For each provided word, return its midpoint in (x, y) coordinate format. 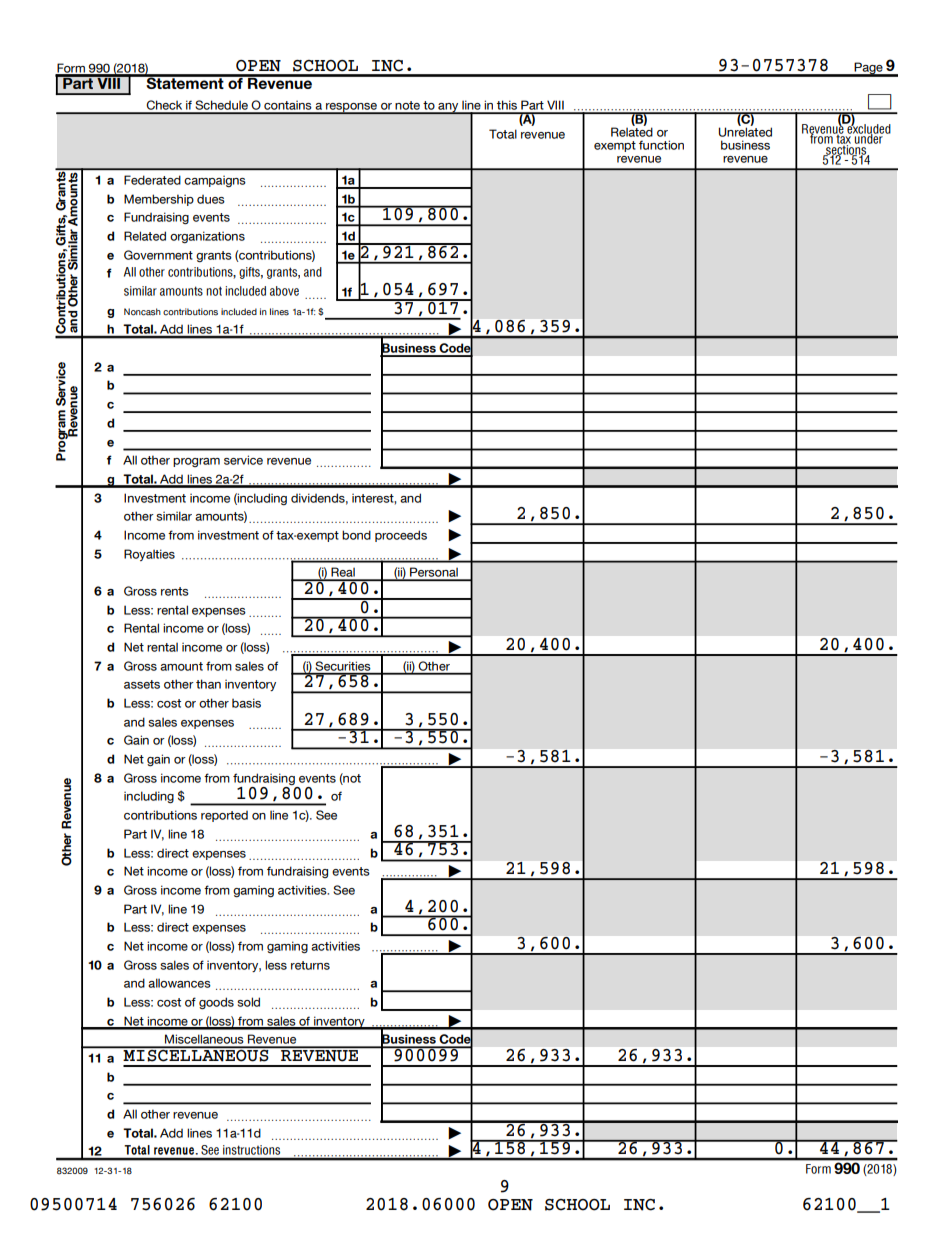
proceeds (401, 536)
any (448, 108)
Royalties (149, 555)
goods (216, 1003)
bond (356, 535)
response (352, 108)
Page (869, 69)
